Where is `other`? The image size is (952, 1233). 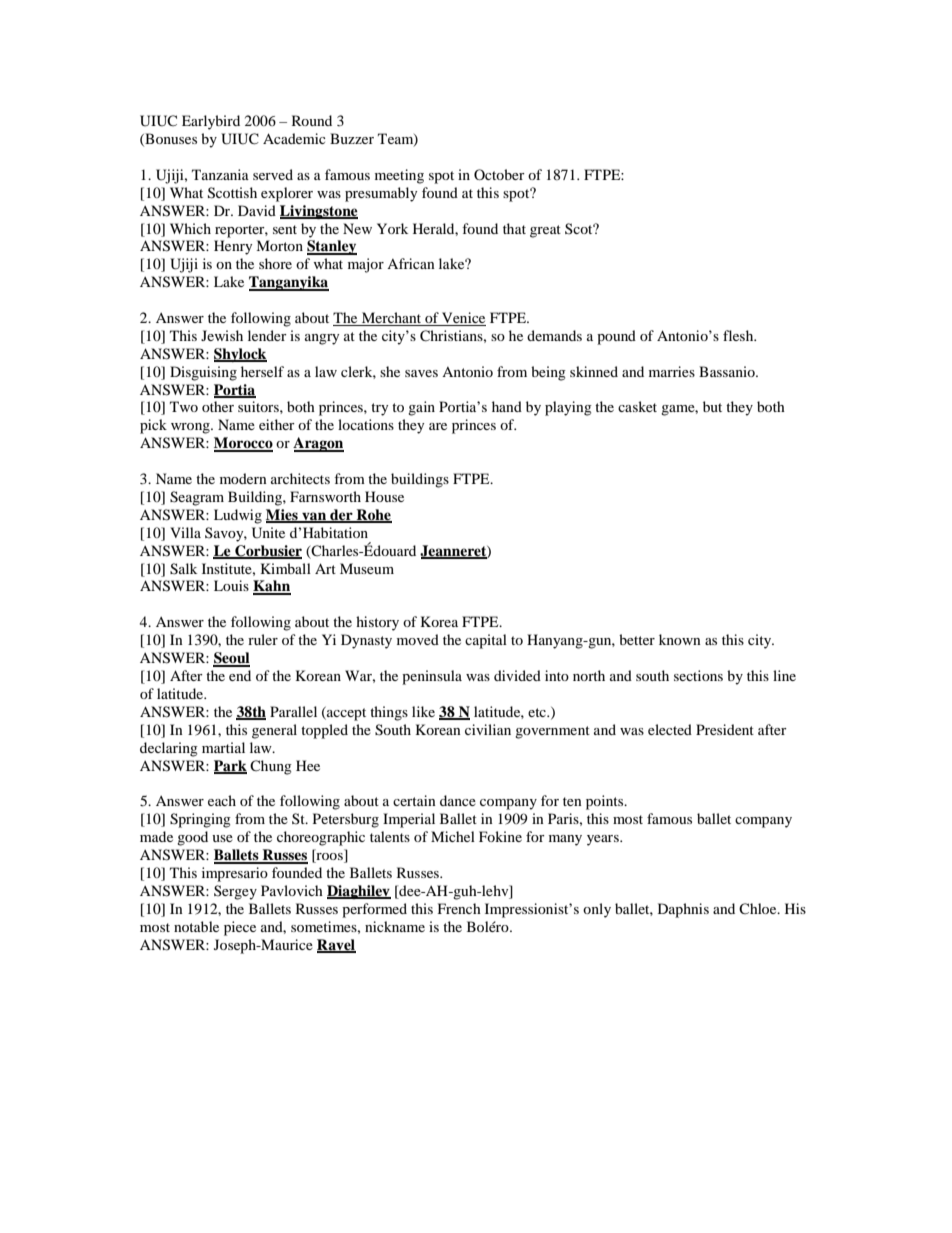
other is located at coordinates (218, 406).
